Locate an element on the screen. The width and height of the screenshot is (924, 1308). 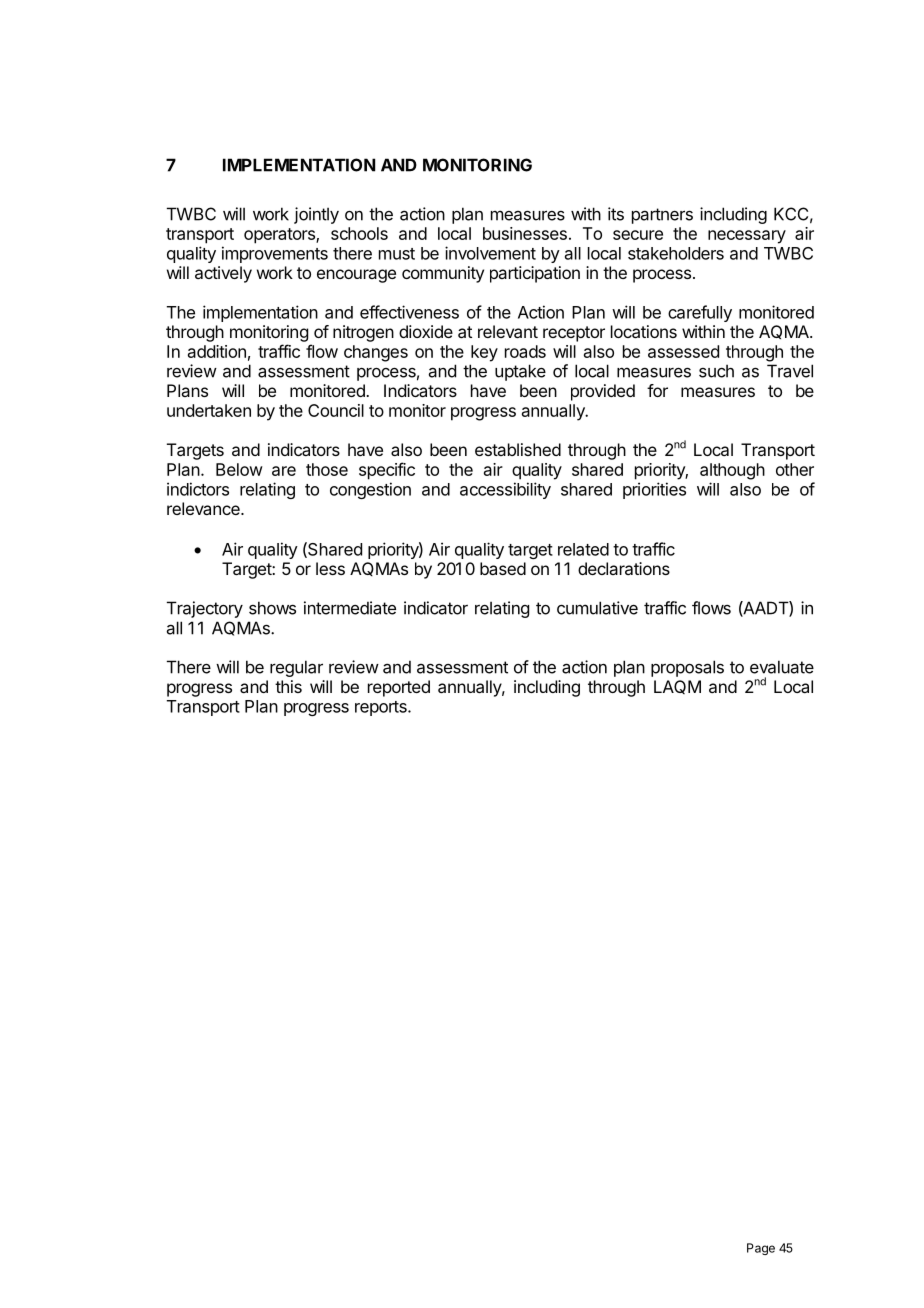
involvement is located at coordinates (490, 253).
